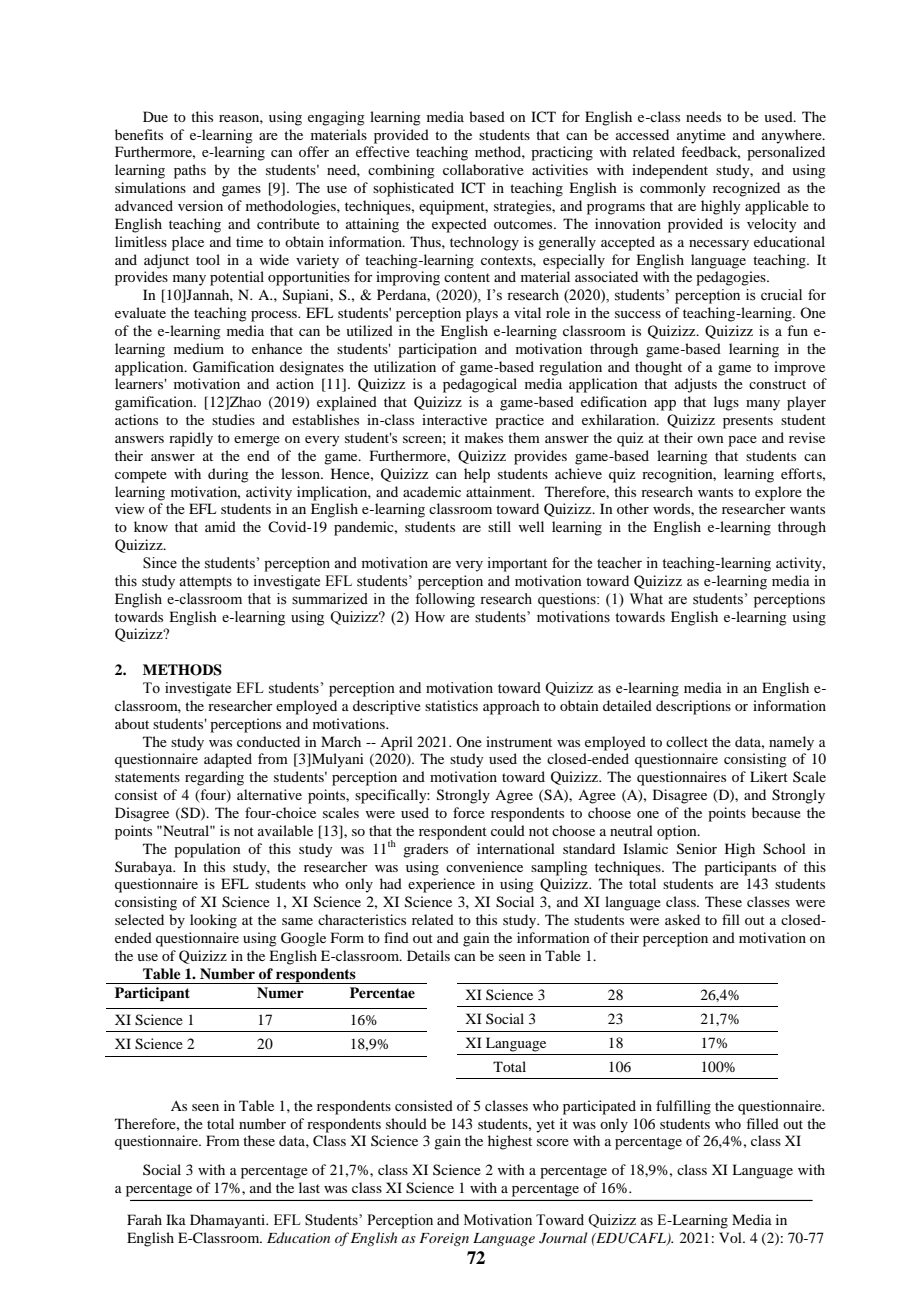  What do you see at coordinates (696, 385) in the image?
I see `adjusts` at bounding box center [696, 385].
